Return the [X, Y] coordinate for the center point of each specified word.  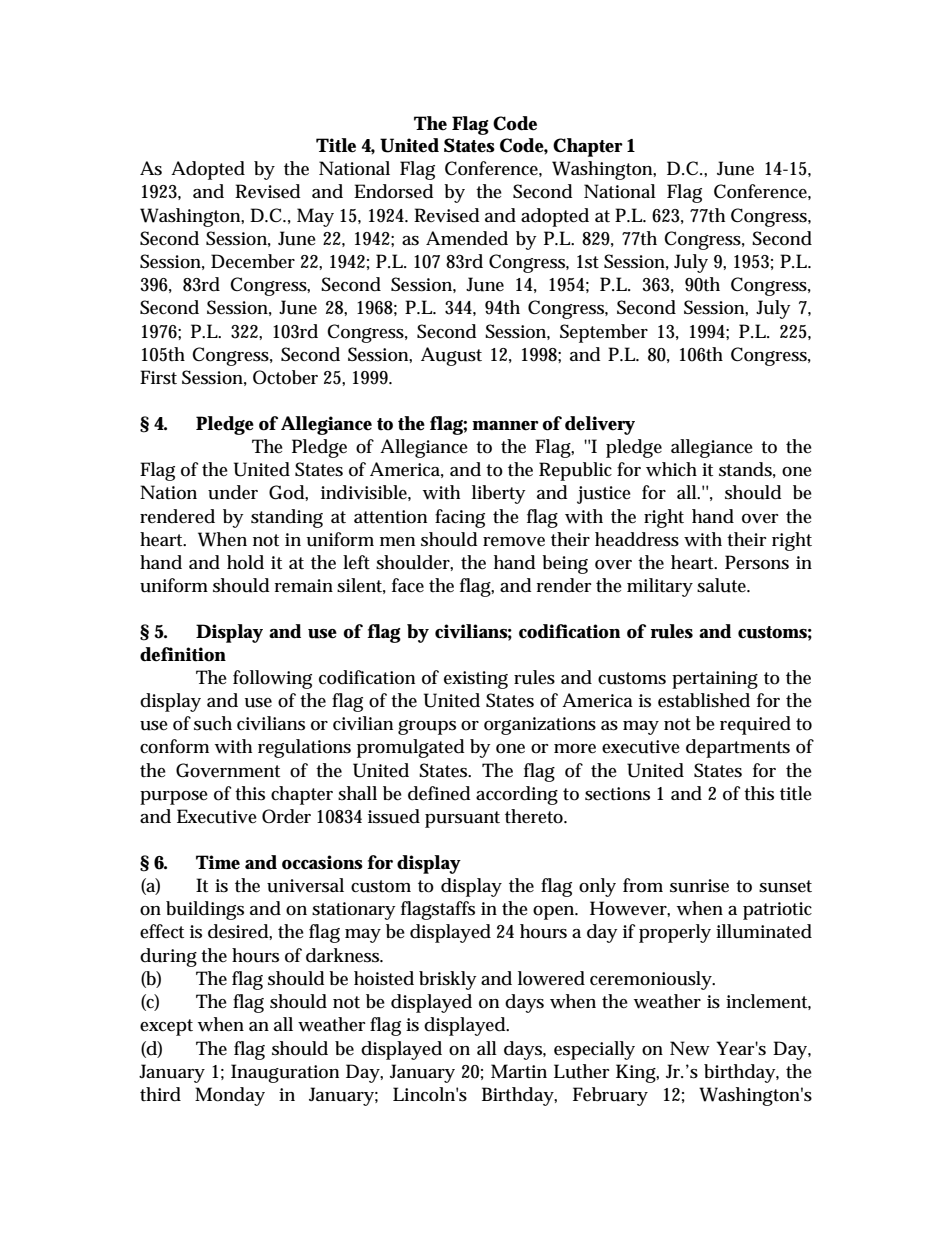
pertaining [715, 680]
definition [183, 654]
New [690, 1048]
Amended [467, 238]
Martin [519, 1071]
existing [476, 680]
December [253, 261]
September [604, 333]
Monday [230, 1096]
